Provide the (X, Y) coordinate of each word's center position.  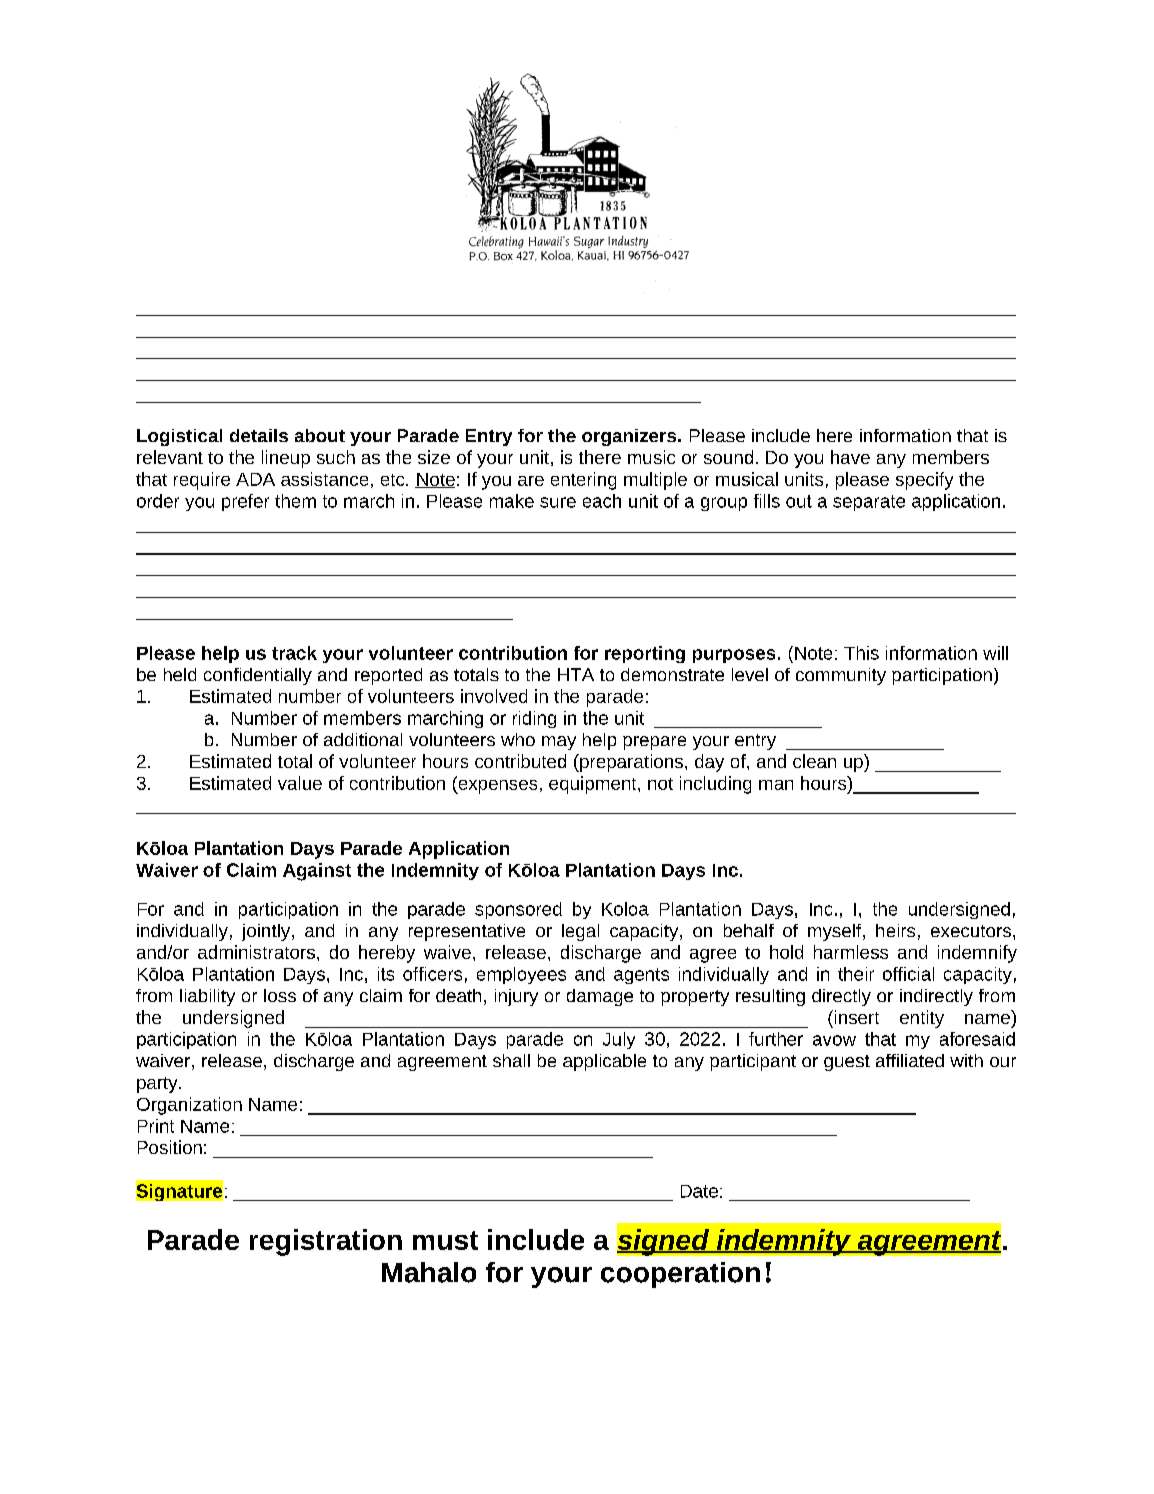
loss (280, 995)
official (908, 974)
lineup (286, 459)
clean (814, 761)
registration (326, 1242)
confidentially (258, 676)
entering (583, 481)
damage (600, 997)
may (559, 743)
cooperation (680, 1275)
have (850, 457)
